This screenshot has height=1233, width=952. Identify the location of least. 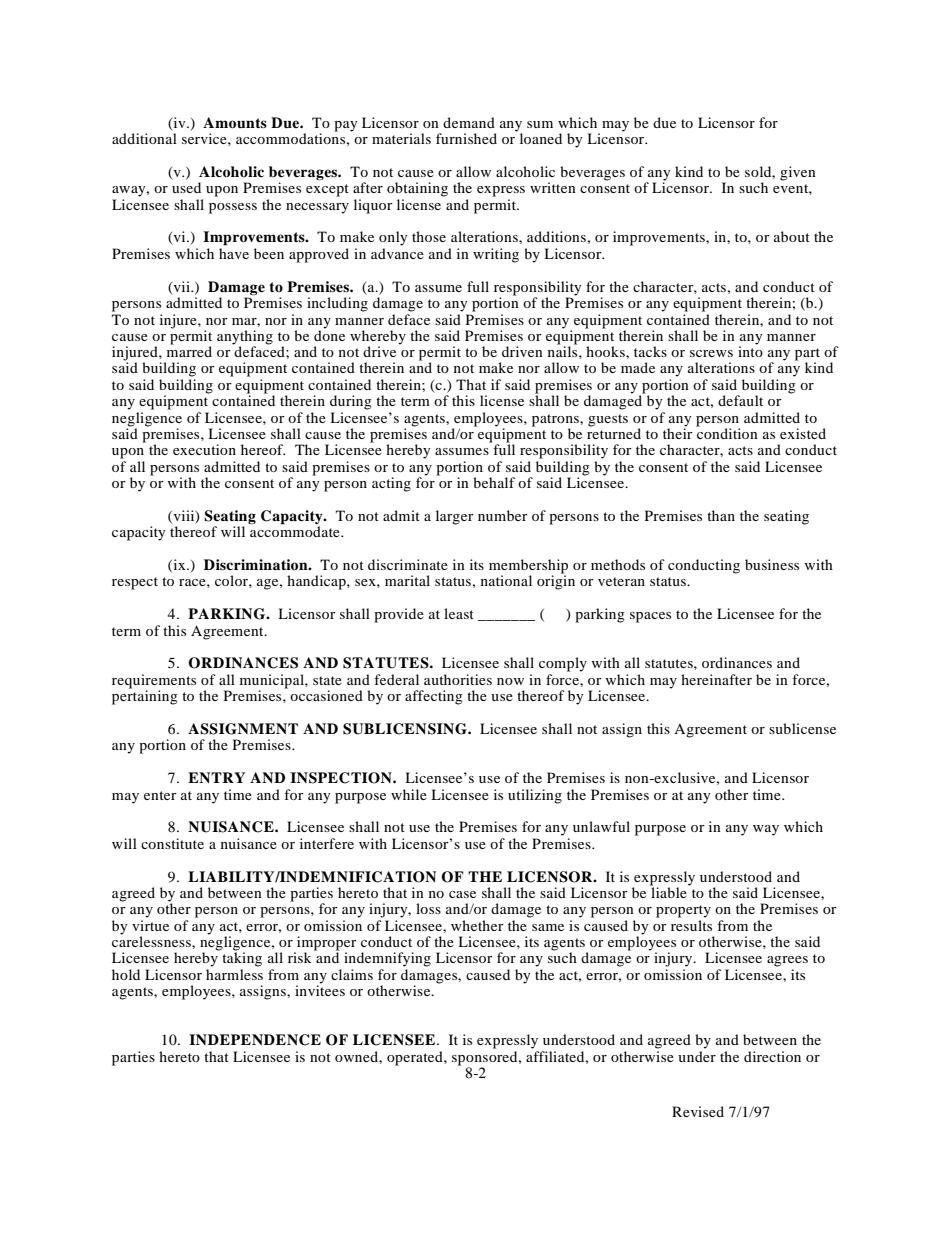
(459, 613).
